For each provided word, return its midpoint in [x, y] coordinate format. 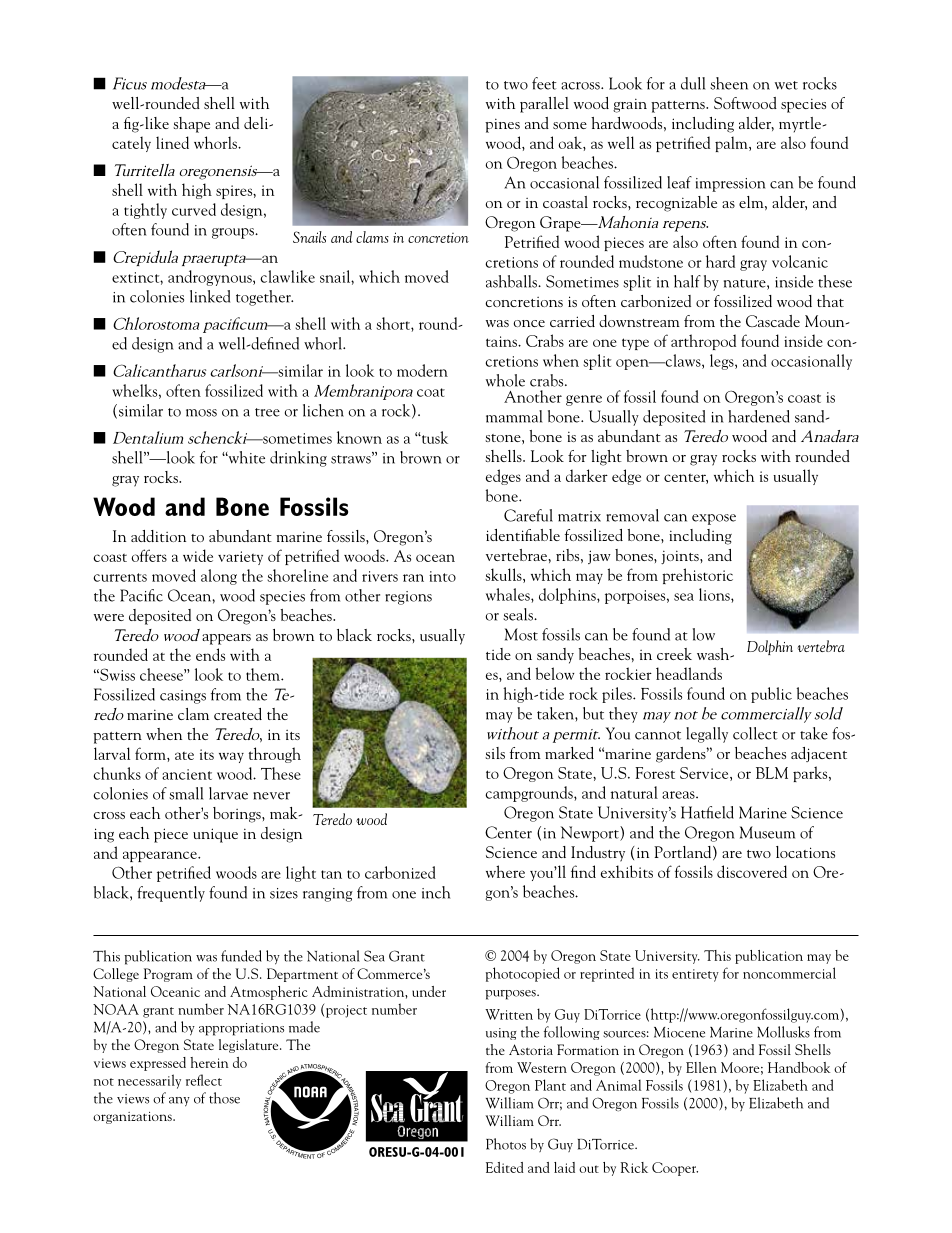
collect [755, 733]
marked [569, 753]
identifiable [523, 535]
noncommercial [789, 973]
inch [436, 892]
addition [158, 536]
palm [732, 144]
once [529, 323]
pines [502, 125]
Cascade [773, 321]
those [224, 1098]
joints [681, 557]
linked [210, 296]
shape [191, 125]
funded [241, 956]
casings [183, 697]
